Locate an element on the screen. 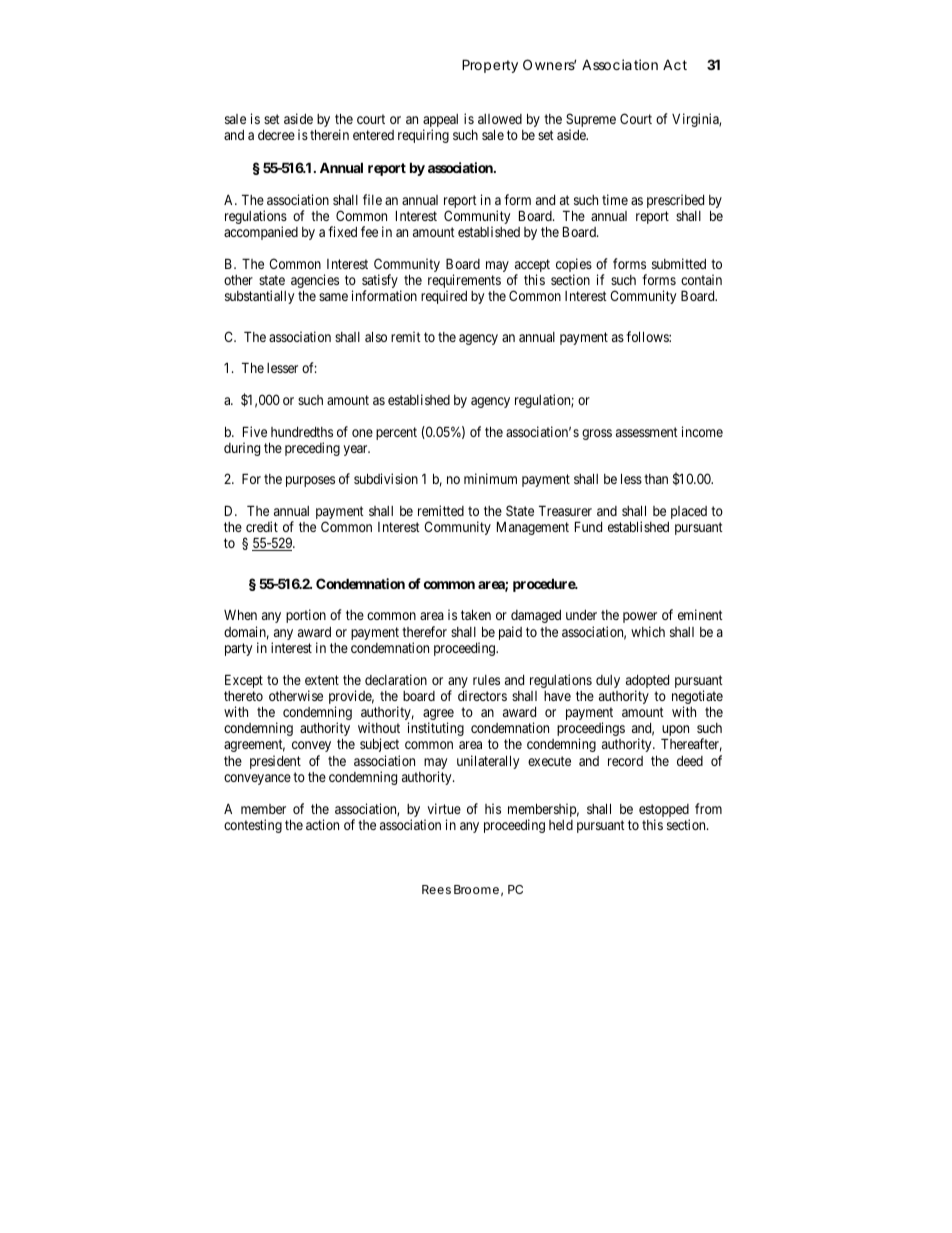 This screenshot has height=1233, width=952. adopted is located at coordinates (647, 683).
